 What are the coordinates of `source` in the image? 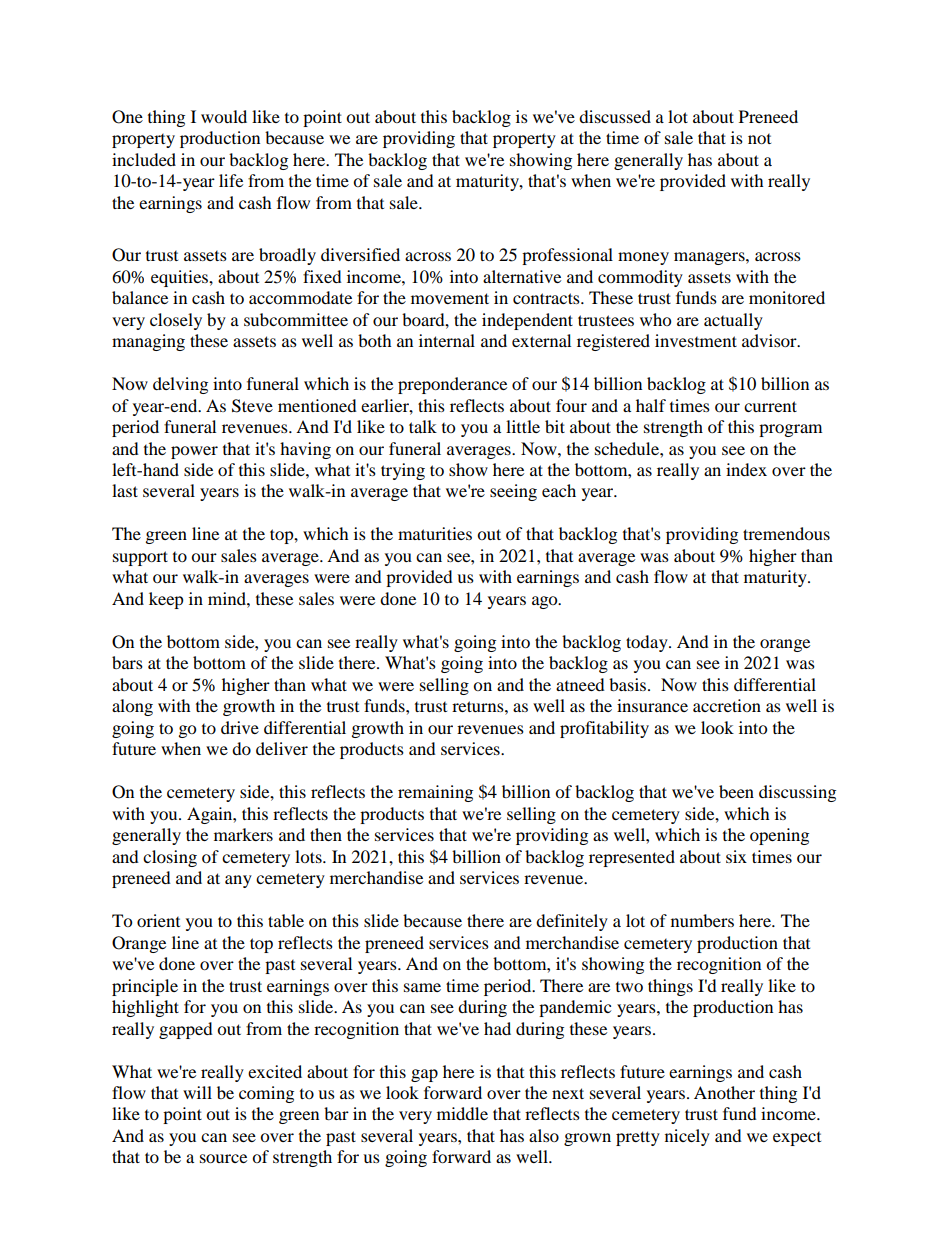 It's located at (223, 1158).
